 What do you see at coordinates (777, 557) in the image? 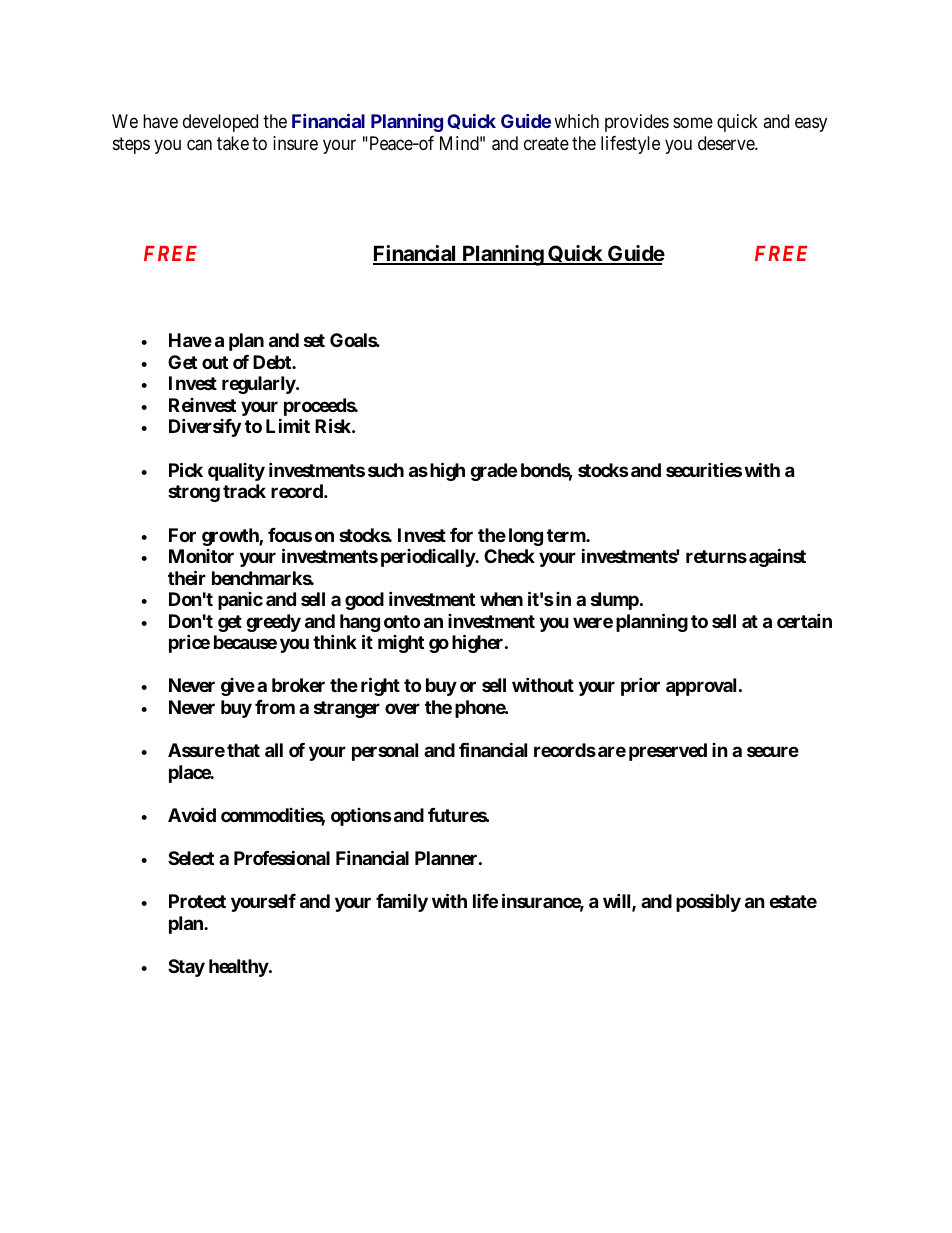
I see `against` at bounding box center [777, 557].
